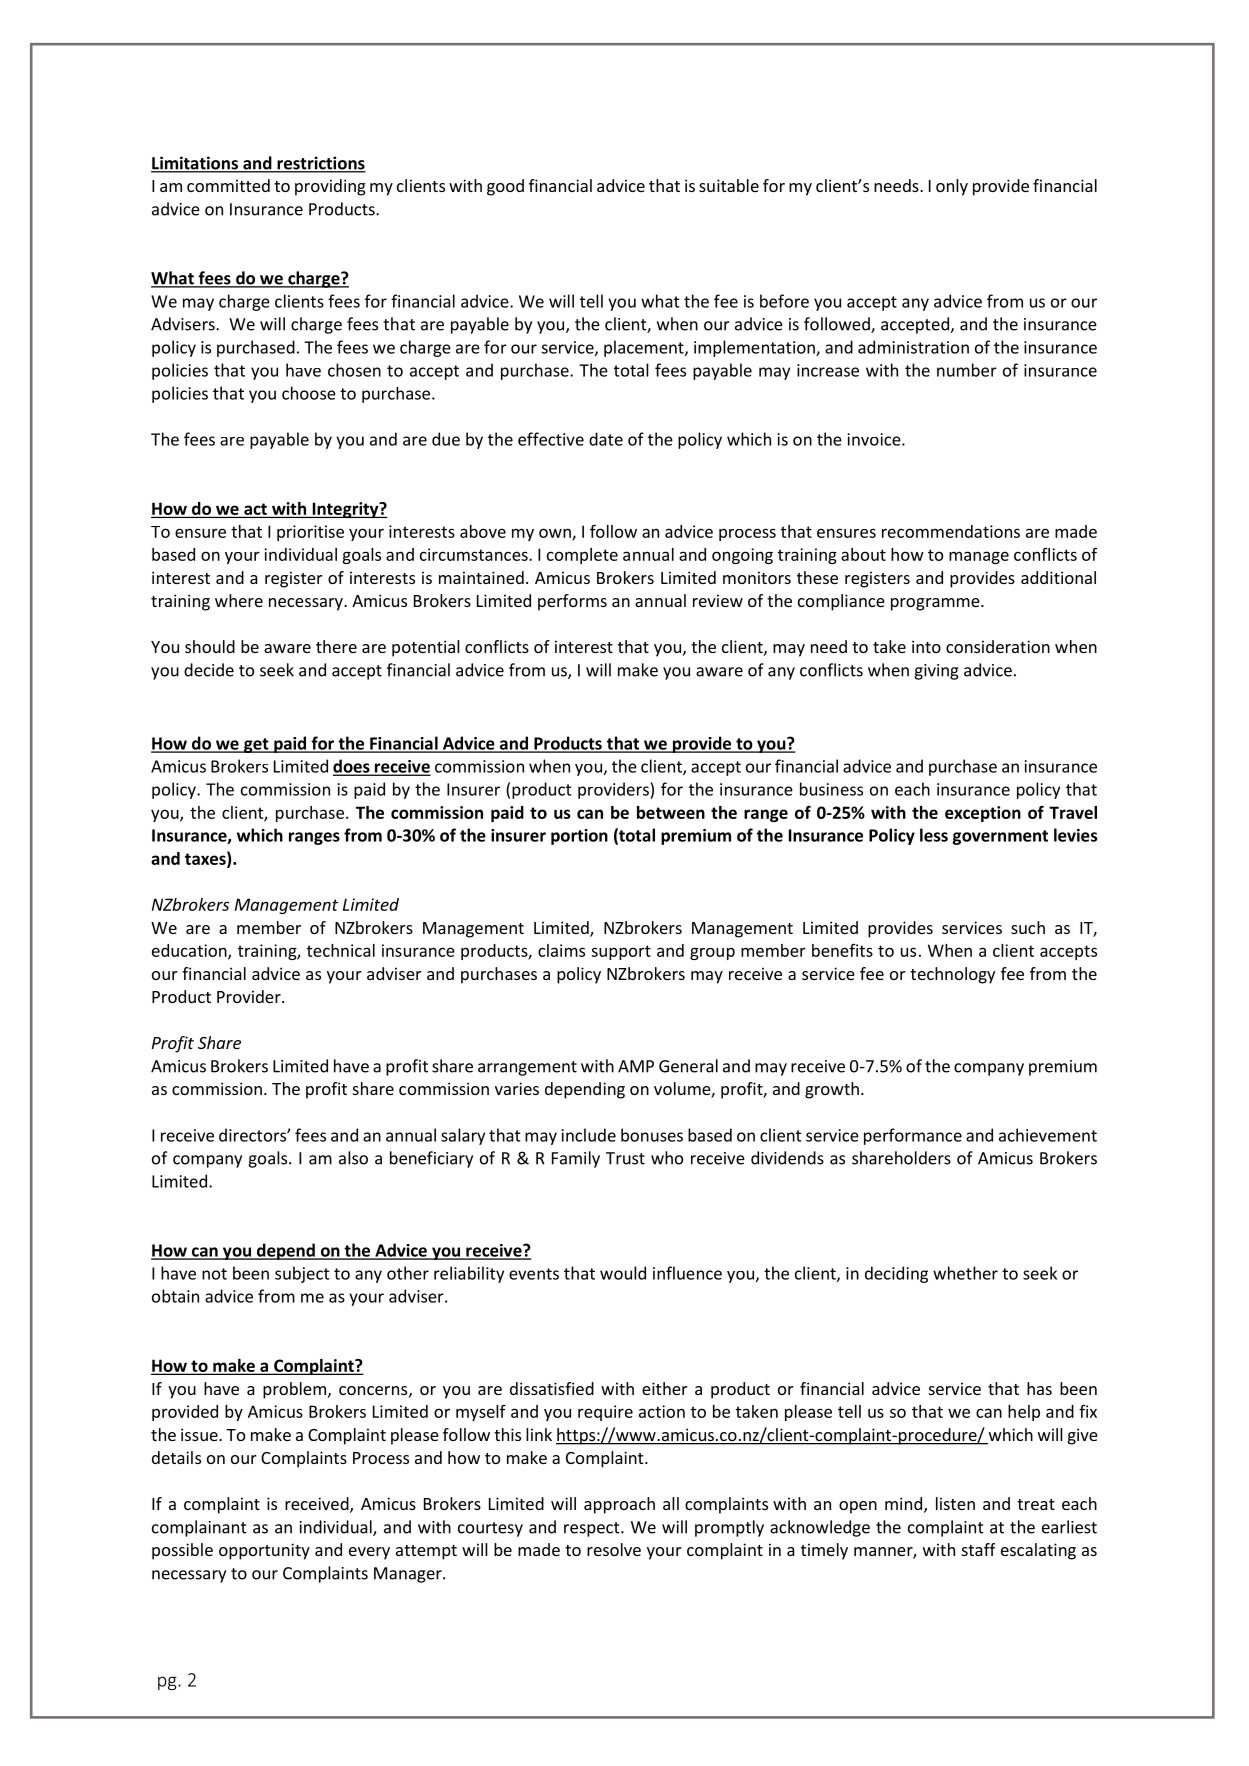  Describe the element at coordinates (330, 187) in the image. I see `providing` at that location.
